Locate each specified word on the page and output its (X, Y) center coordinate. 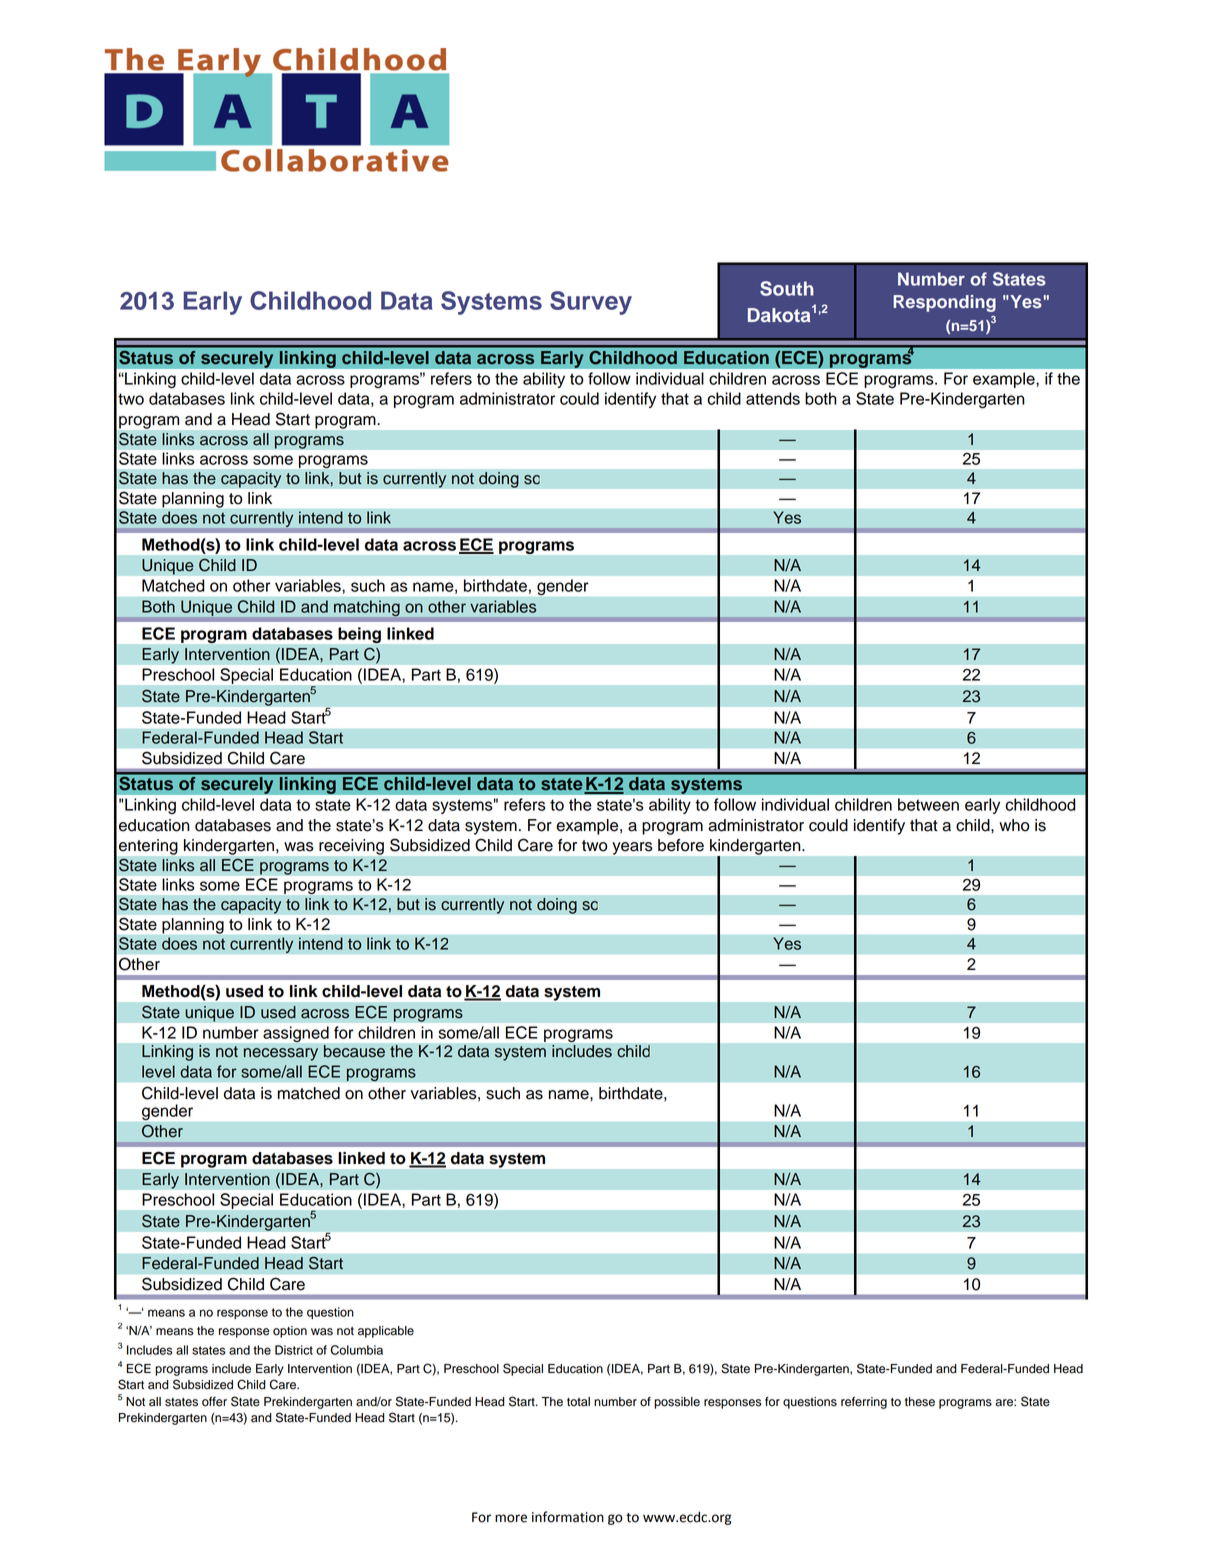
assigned (296, 1034)
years (632, 848)
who (1014, 825)
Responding (944, 303)
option (290, 1332)
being (359, 635)
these (920, 1402)
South (787, 288)
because (354, 1051)
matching (367, 608)
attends (773, 398)
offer (214, 1402)
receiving (351, 847)
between (928, 804)
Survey (591, 303)
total (578, 1402)
